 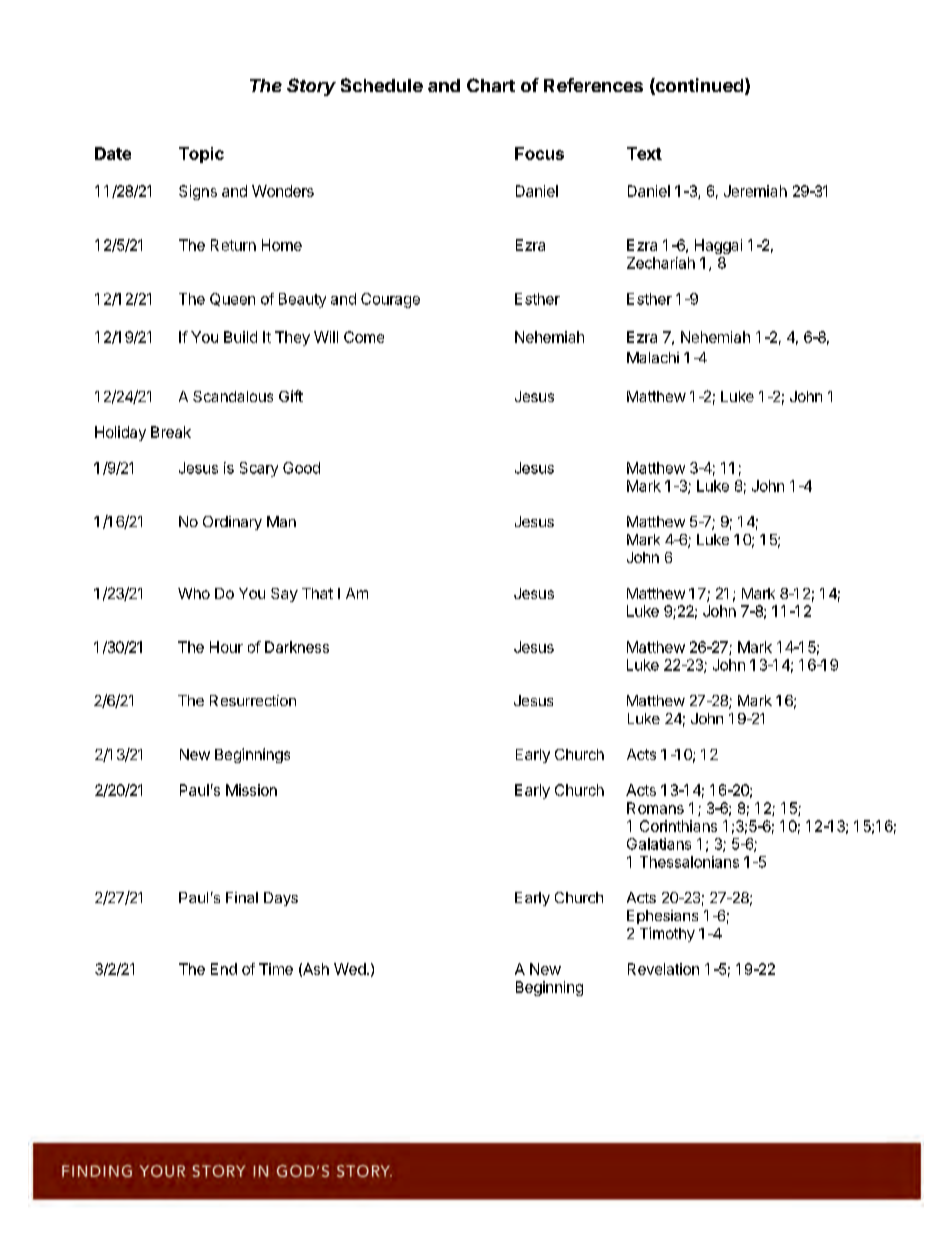 I want to click on Courage, so click(x=390, y=300).
